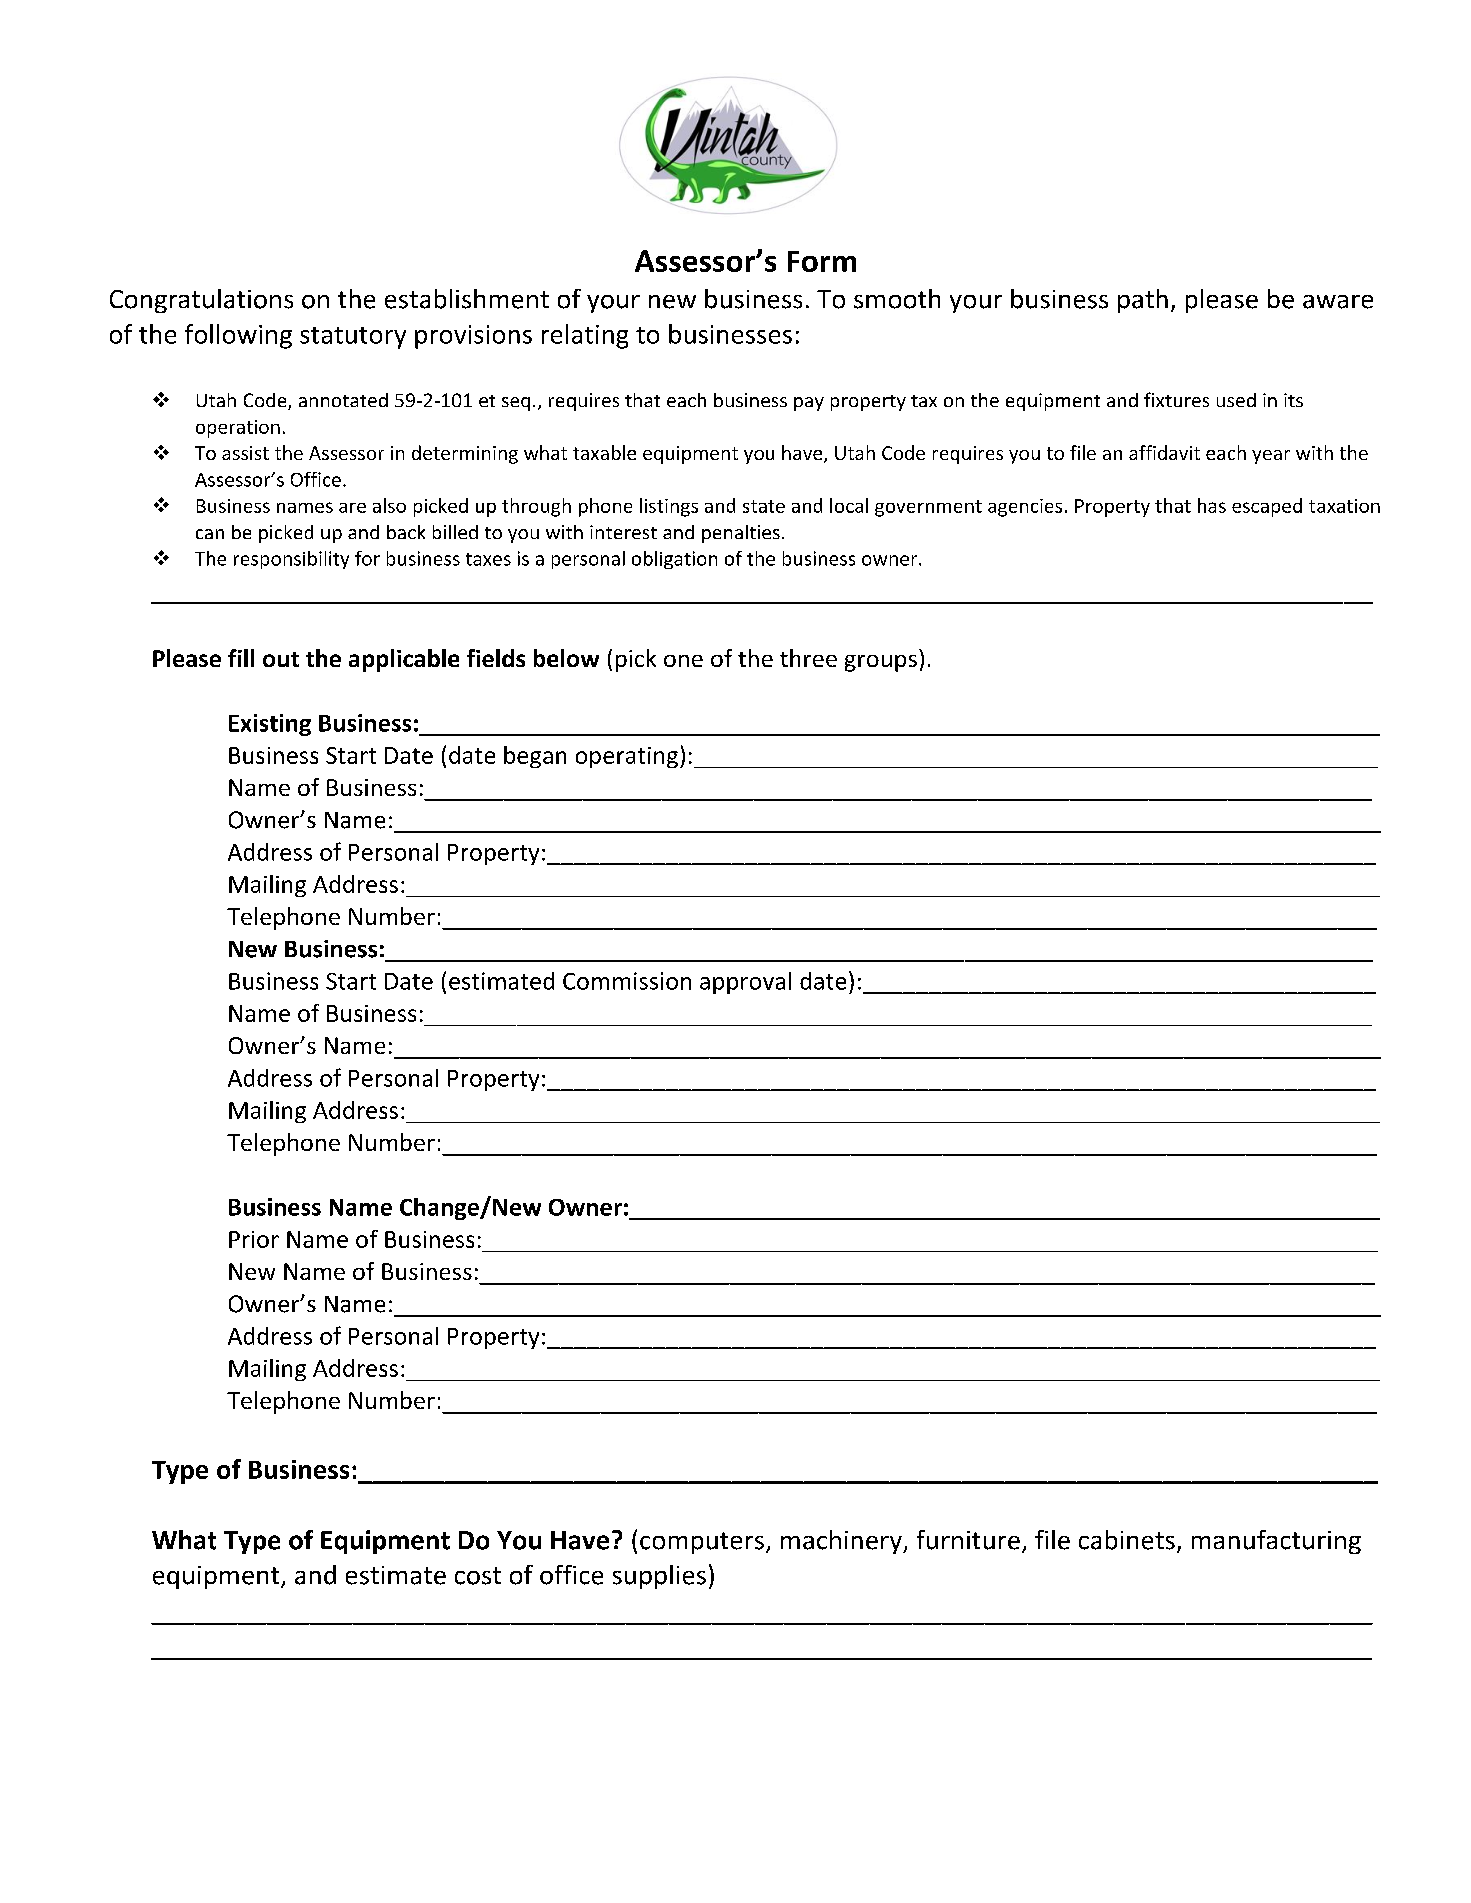 The height and width of the screenshot is (1903, 1471). I want to click on approval, so click(745, 983).
